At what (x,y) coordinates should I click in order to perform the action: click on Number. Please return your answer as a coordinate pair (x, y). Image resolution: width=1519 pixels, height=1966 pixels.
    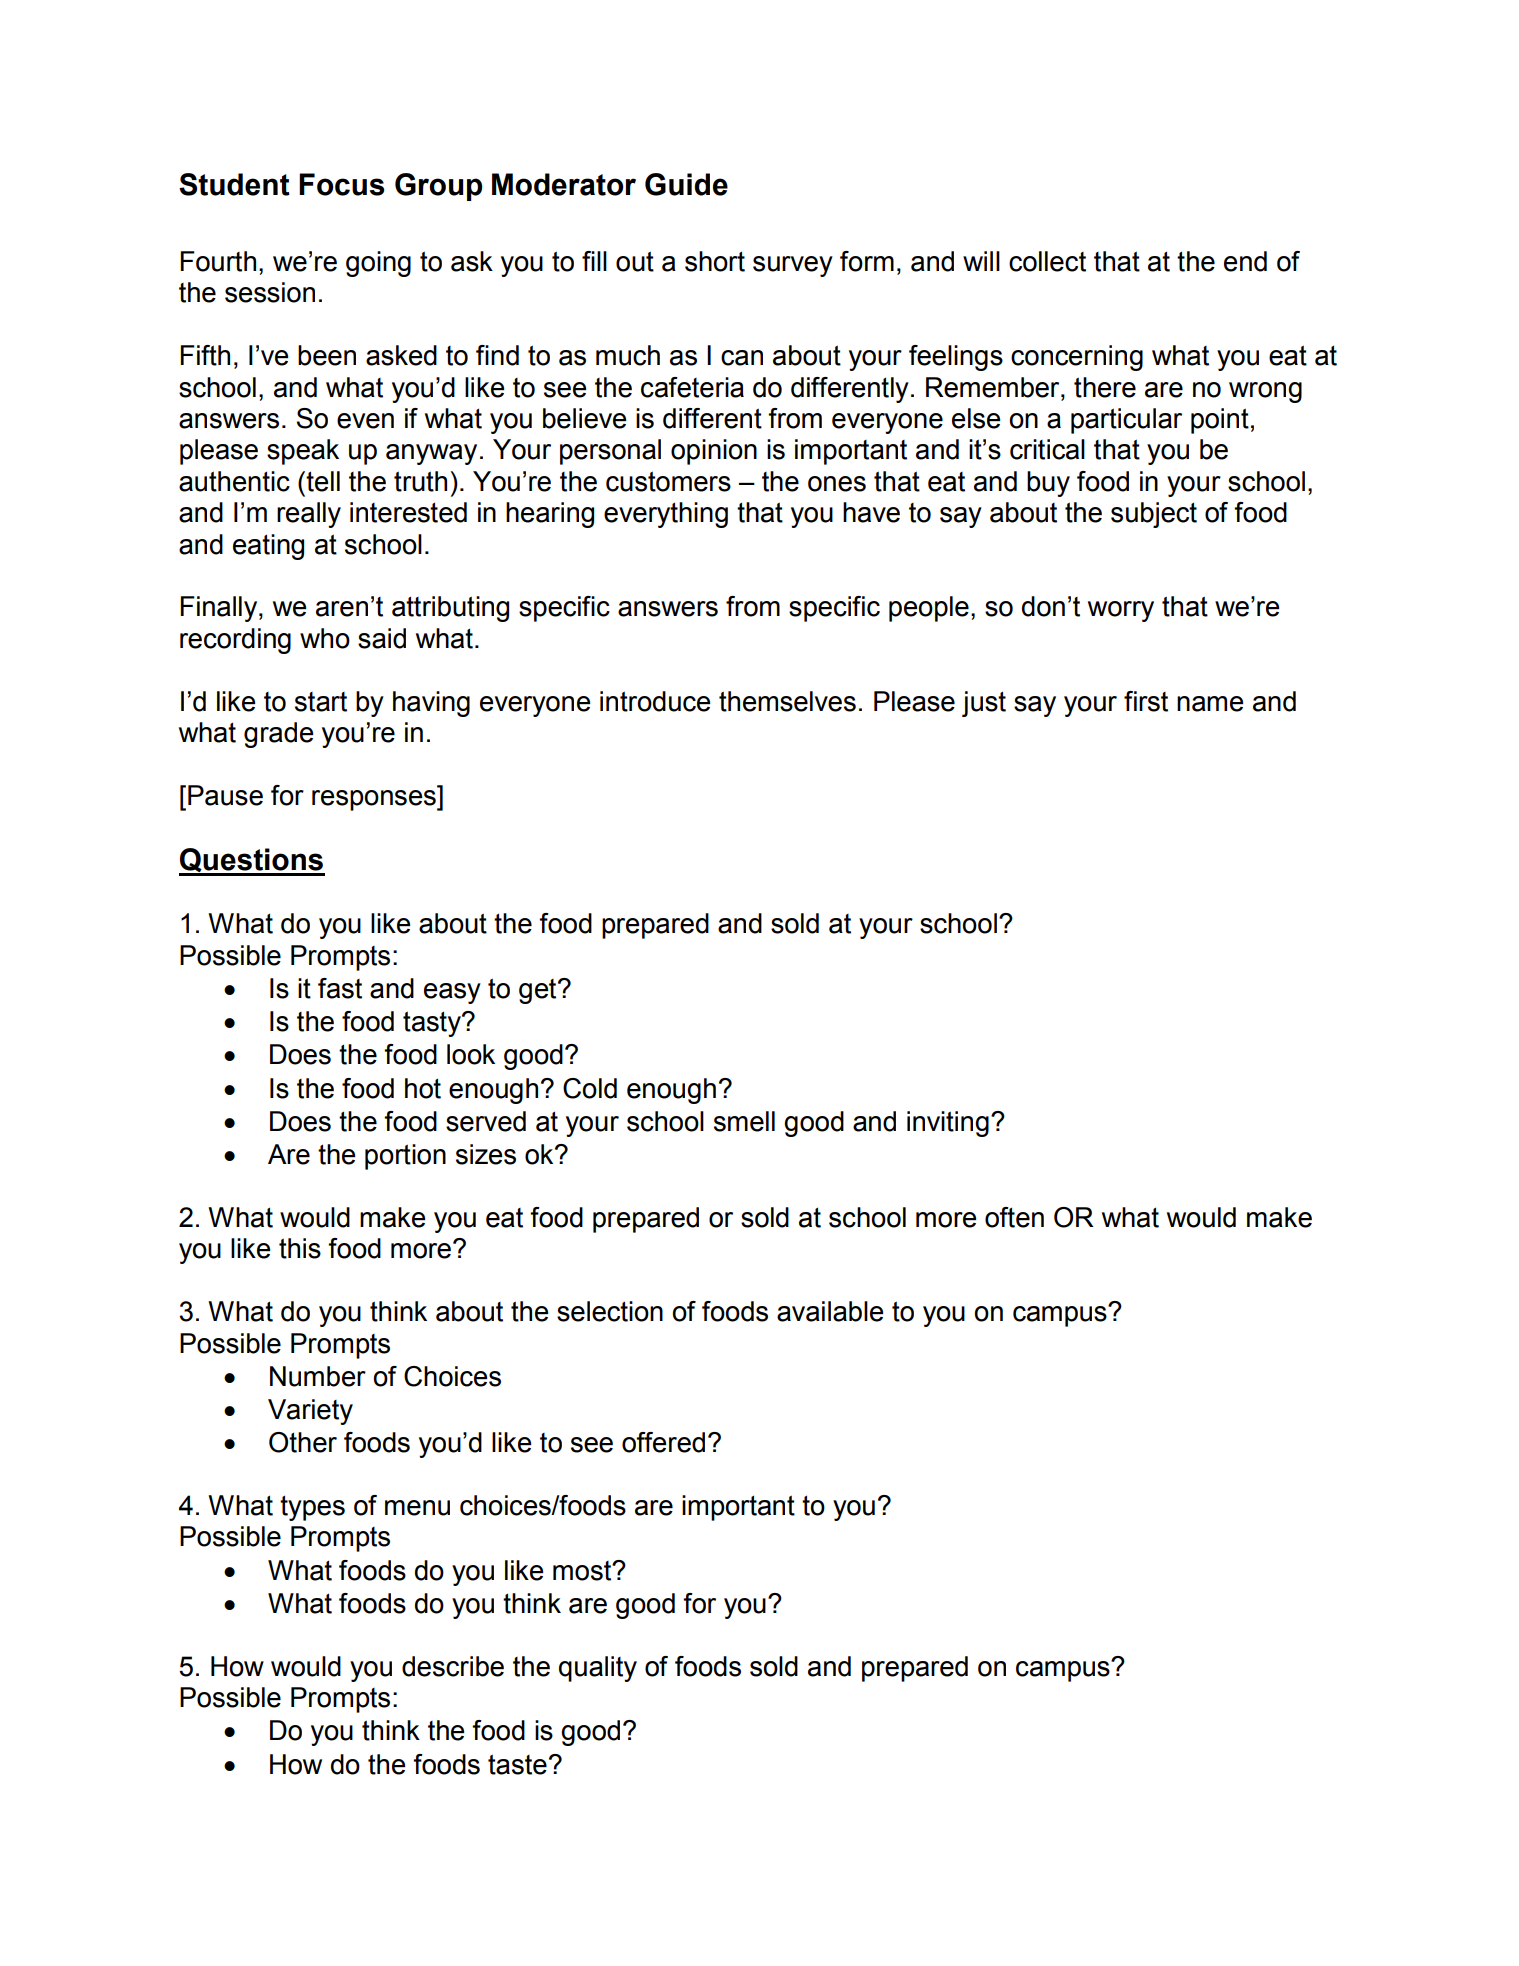
    Looking at the image, I should click on (318, 1376).
